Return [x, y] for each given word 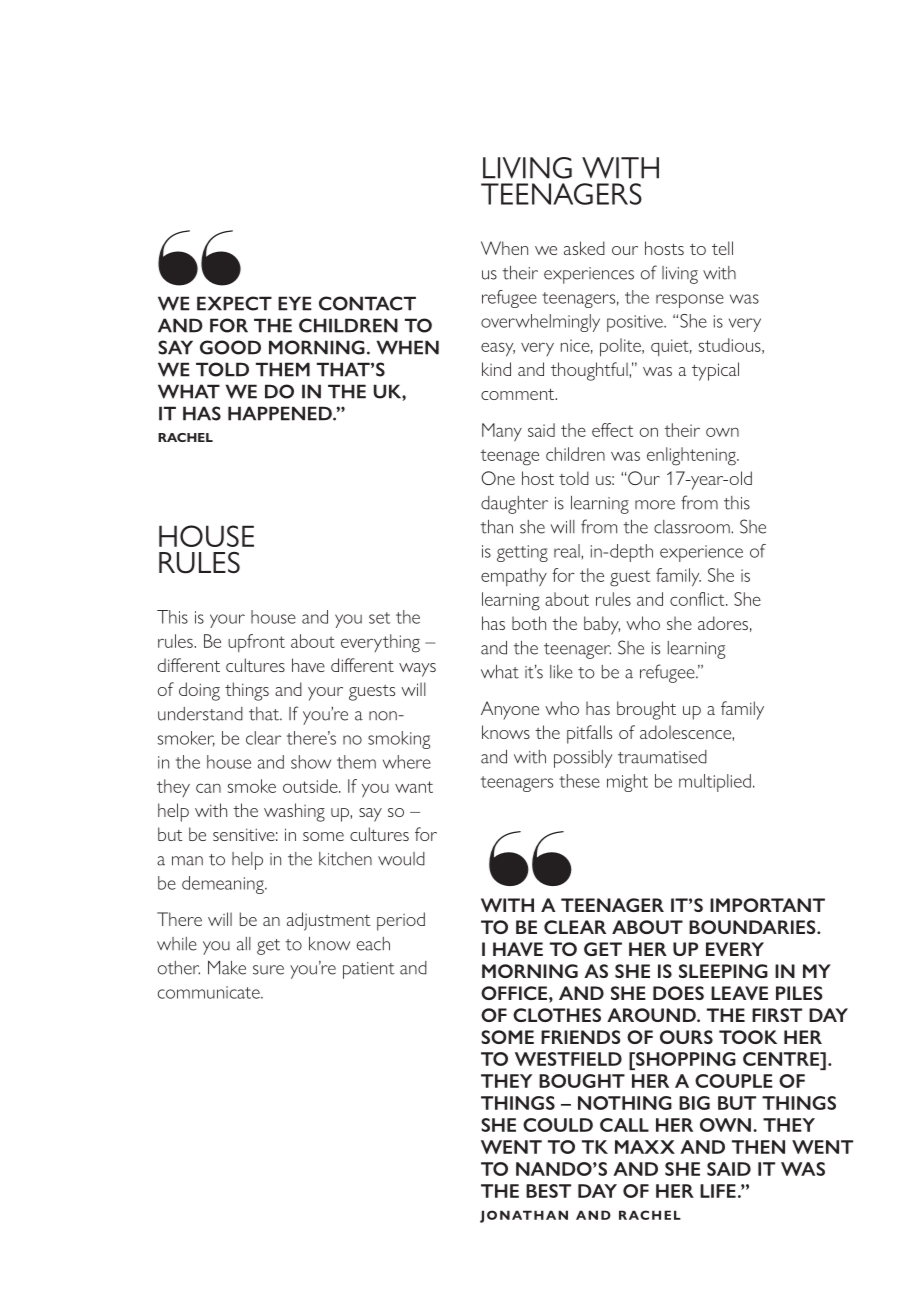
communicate [210, 992]
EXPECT [234, 303]
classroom [693, 527]
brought [646, 710]
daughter [514, 505]
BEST [548, 1191]
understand [200, 714]
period [401, 921]
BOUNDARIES [753, 927]
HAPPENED [281, 413]
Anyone [510, 710]
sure [268, 970]
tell [722, 248]
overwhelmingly [540, 323]
